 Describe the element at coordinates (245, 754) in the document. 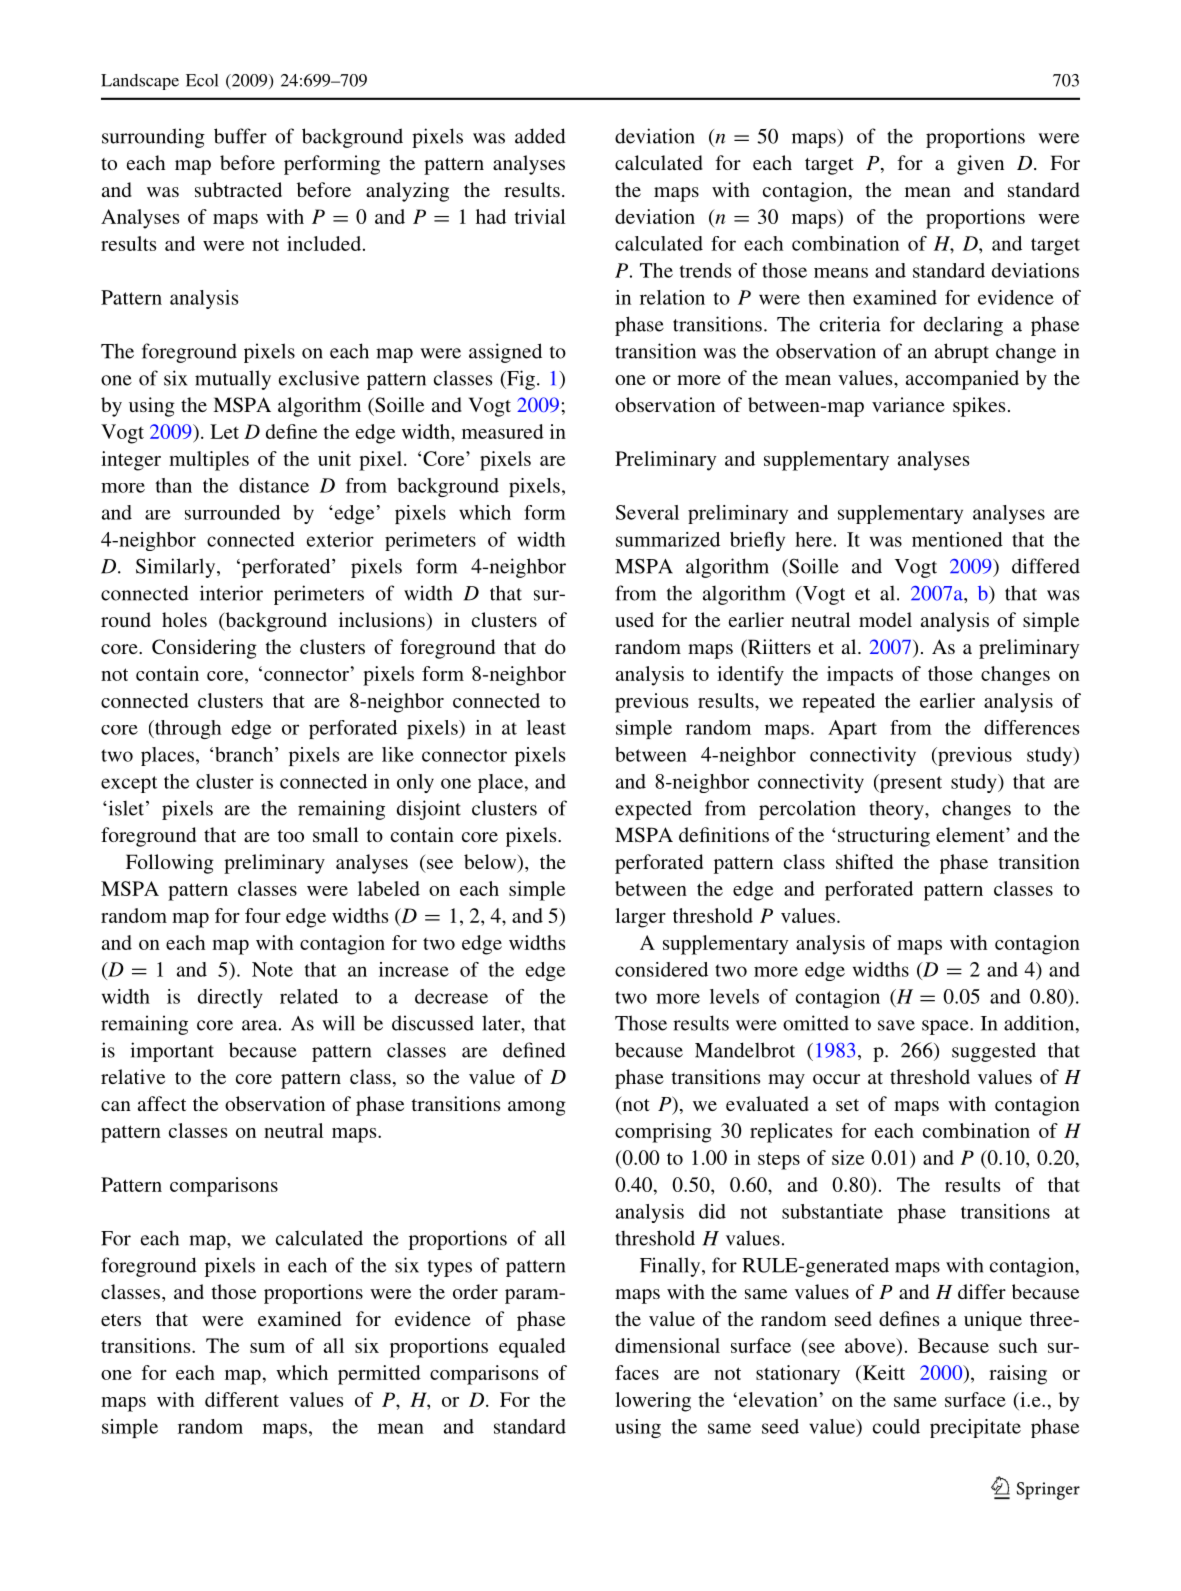

I see `branch` at that location.
